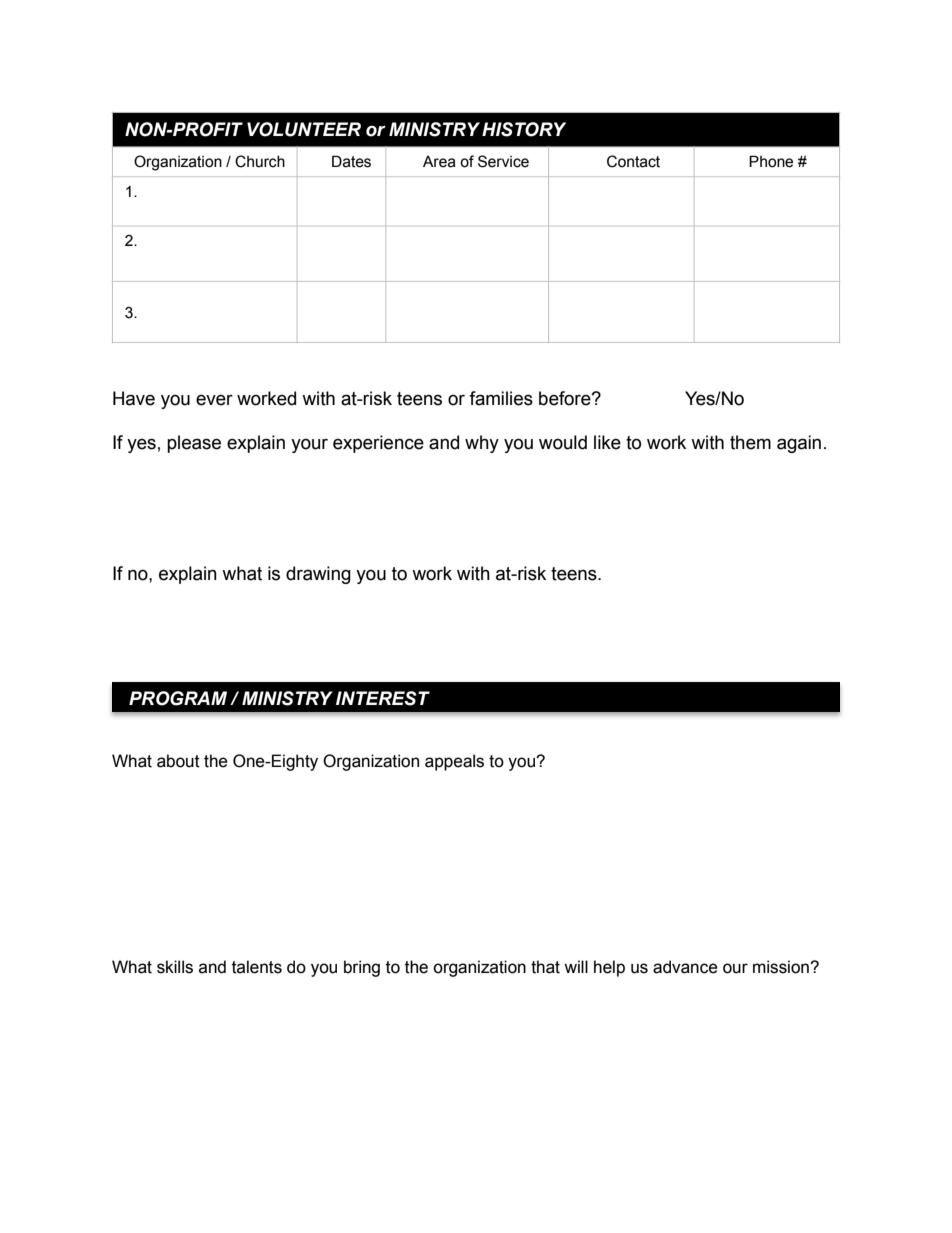 This screenshot has width=952, height=1233. Describe the element at coordinates (260, 161) in the screenshot. I see `Church` at that location.
